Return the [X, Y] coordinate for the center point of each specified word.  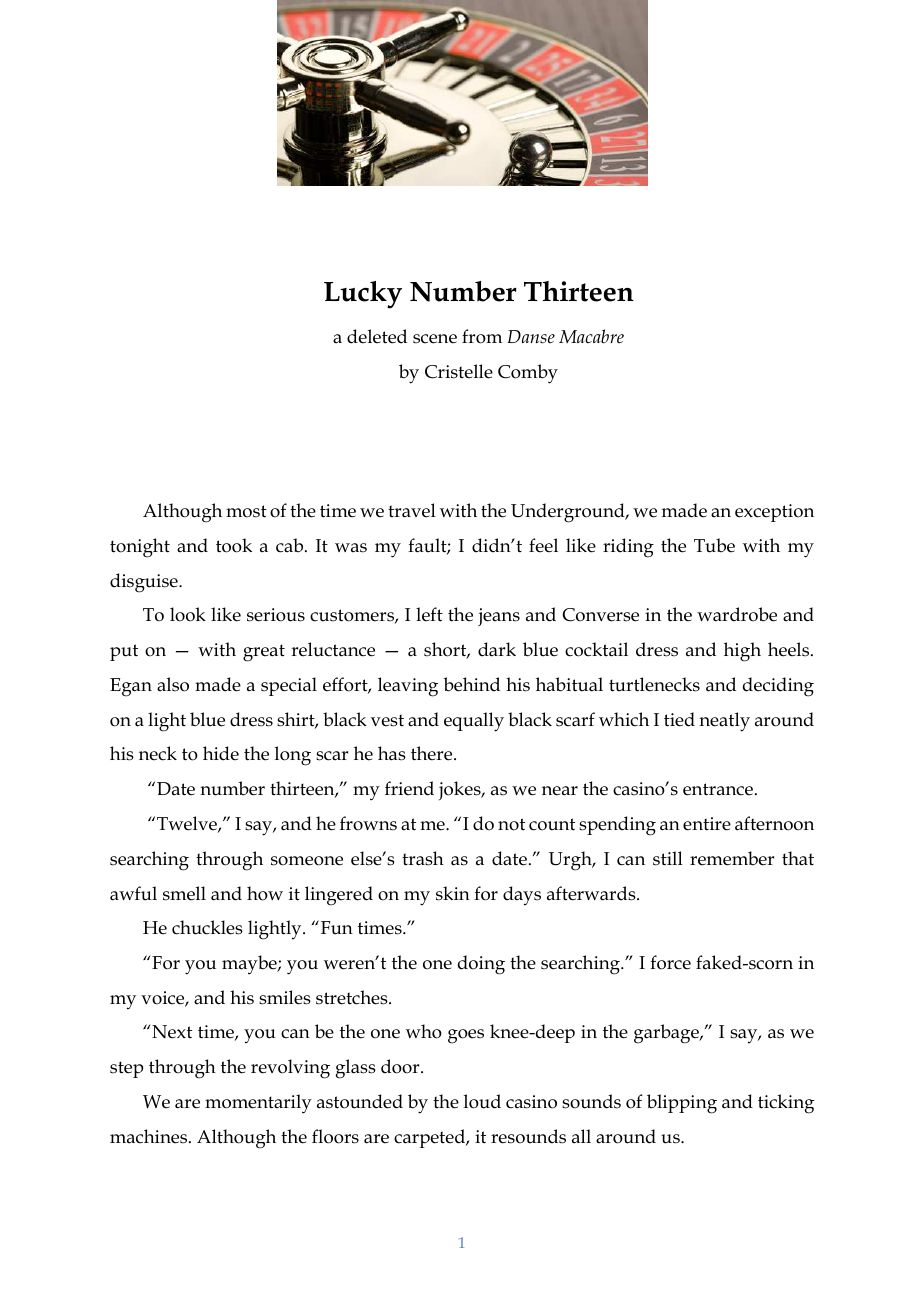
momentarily [258, 1104]
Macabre [591, 336]
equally [474, 722]
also [173, 684]
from [482, 336]
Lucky [363, 295]
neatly [724, 722]
